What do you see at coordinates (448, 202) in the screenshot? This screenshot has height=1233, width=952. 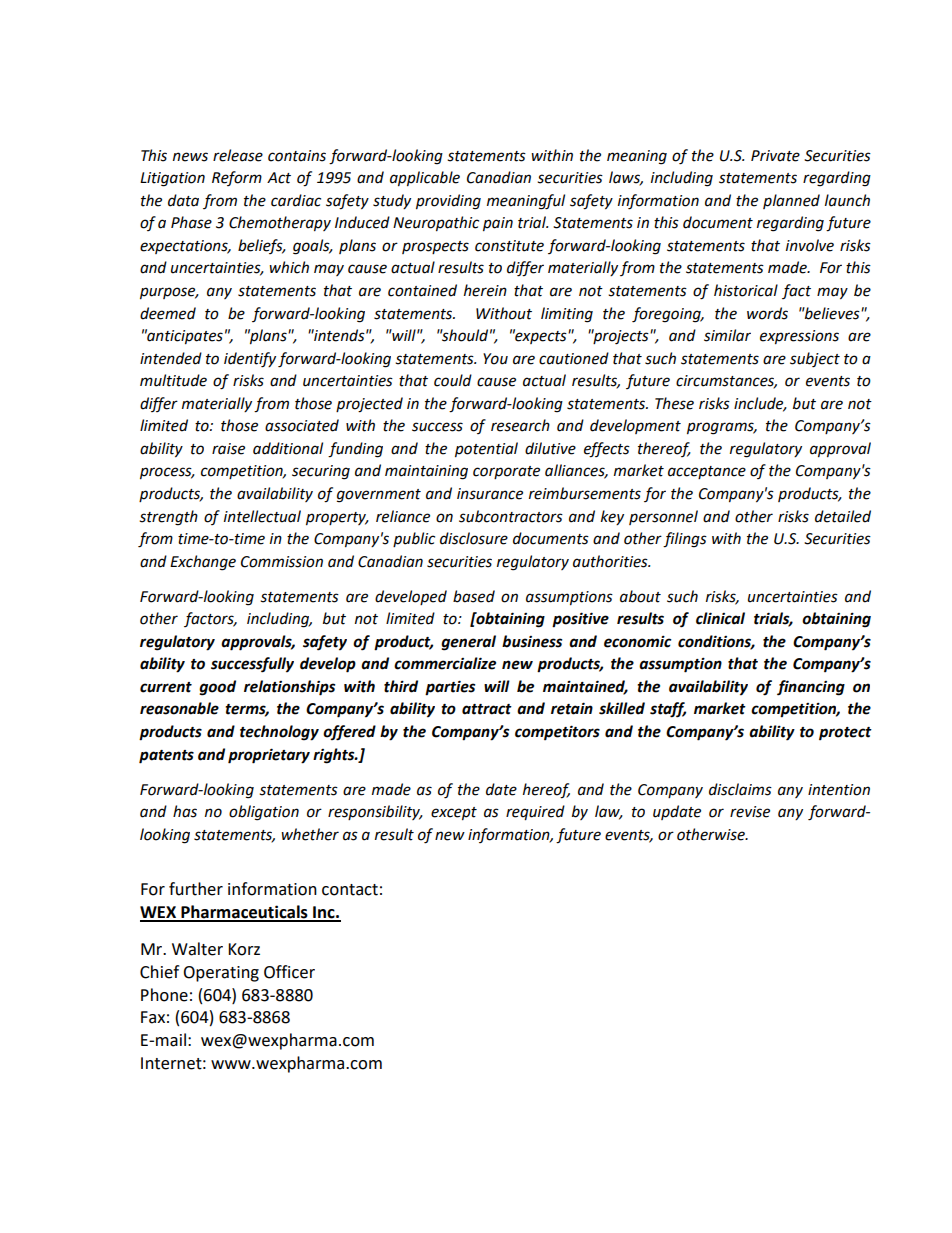 I see `providing` at bounding box center [448, 202].
